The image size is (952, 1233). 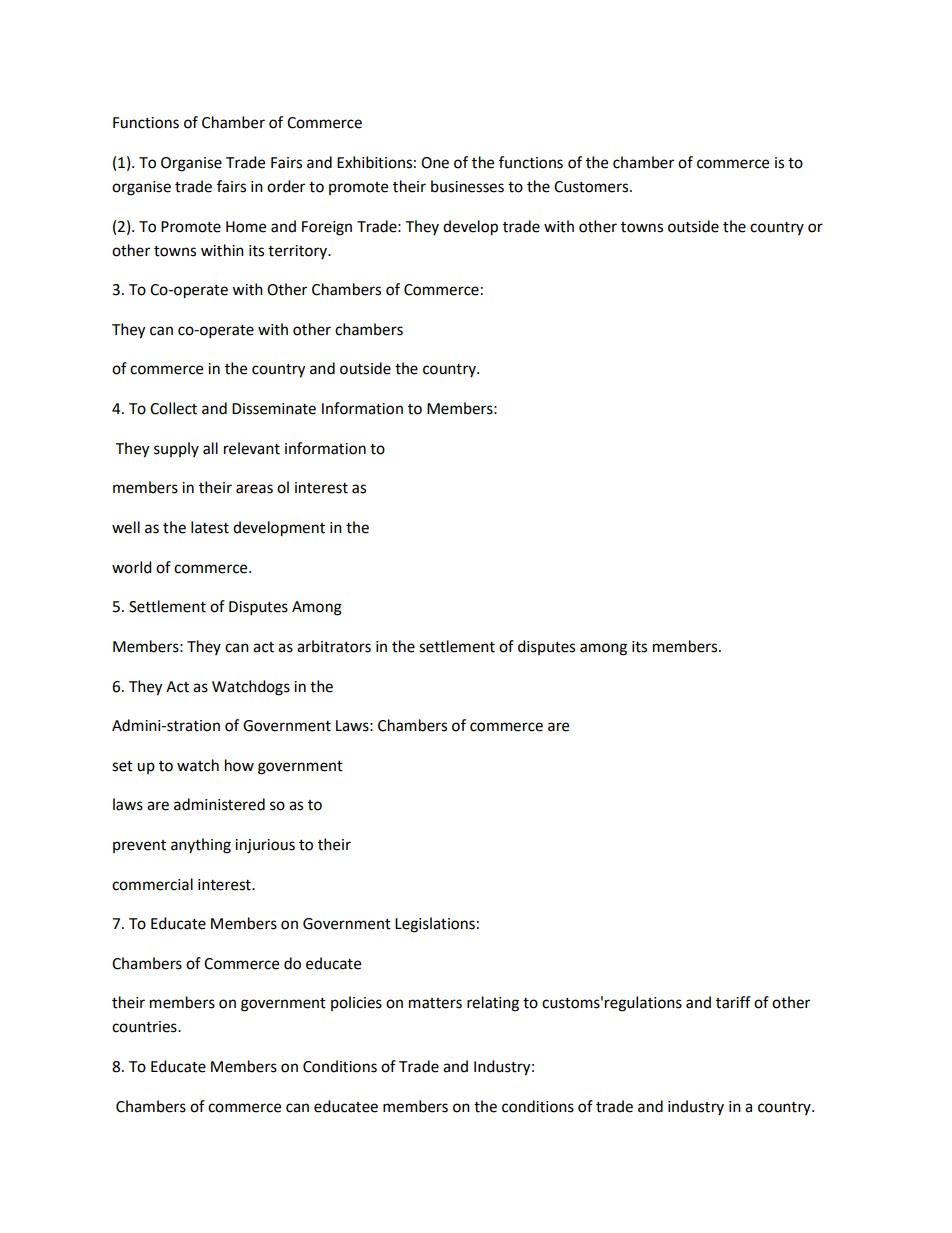 What do you see at coordinates (435, 925) in the document?
I see `Legislations` at bounding box center [435, 925].
